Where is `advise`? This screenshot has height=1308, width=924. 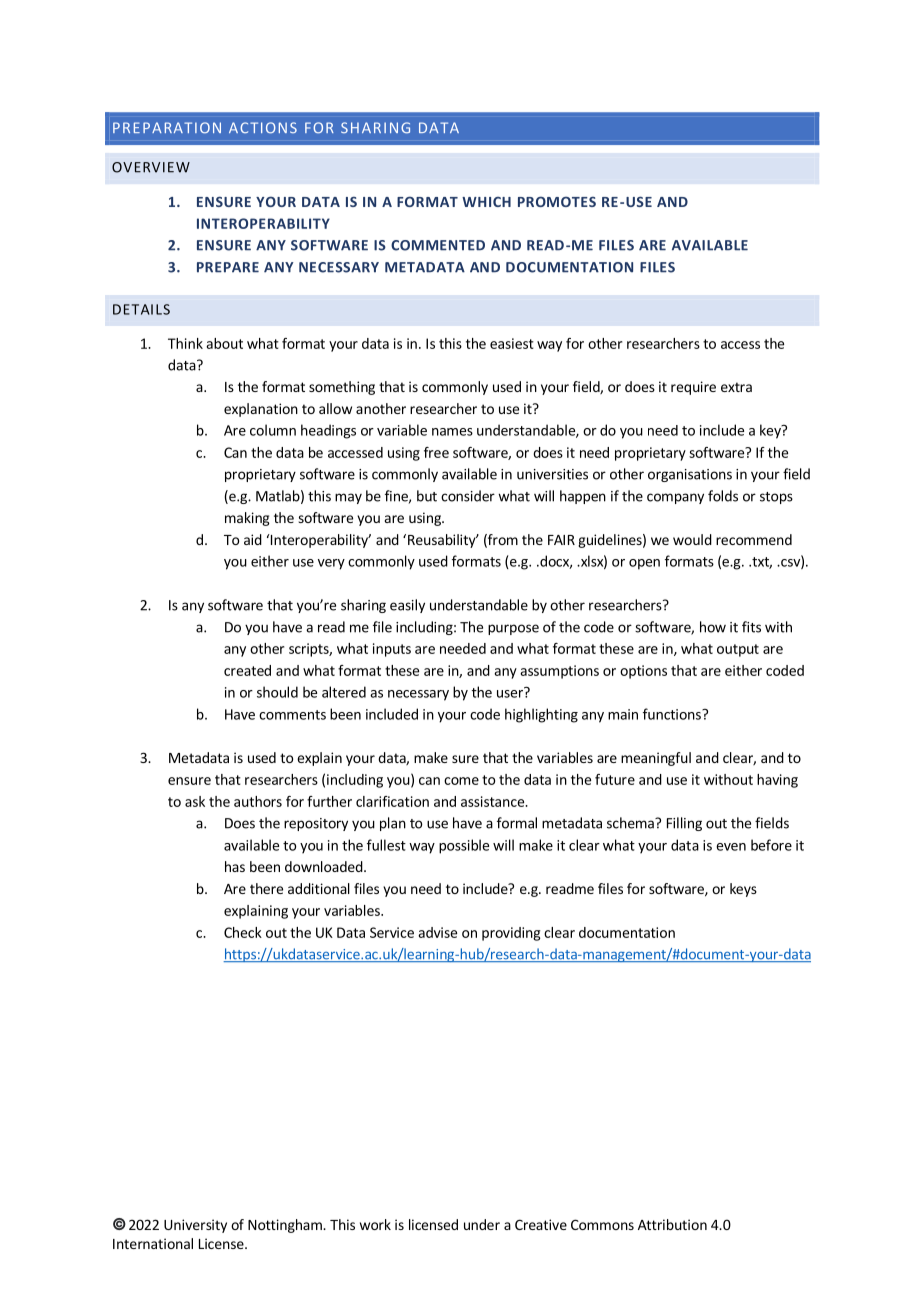 advise is located at coordinates (437, 932).
